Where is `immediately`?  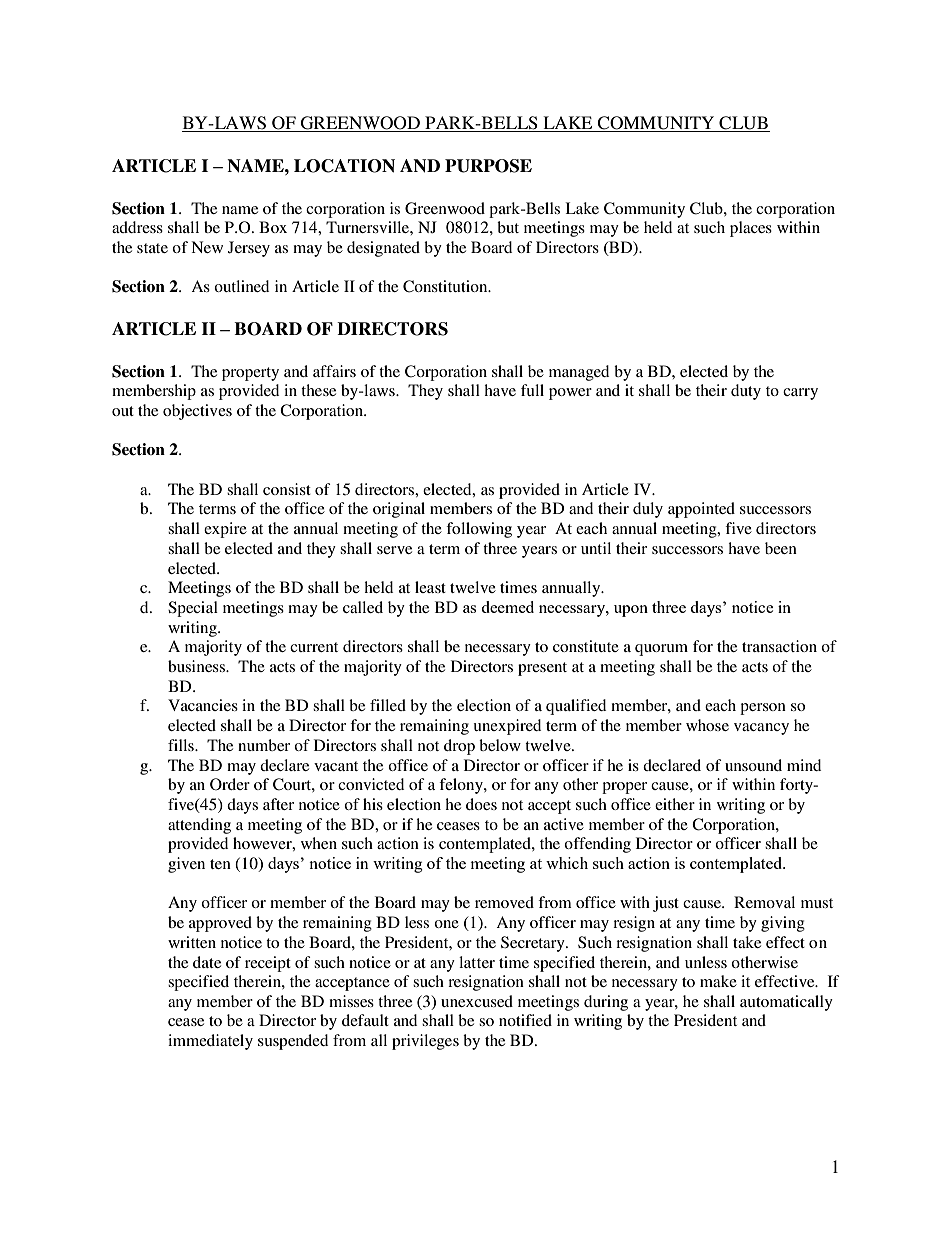
immediately is located at coordinates (210, 1042).
